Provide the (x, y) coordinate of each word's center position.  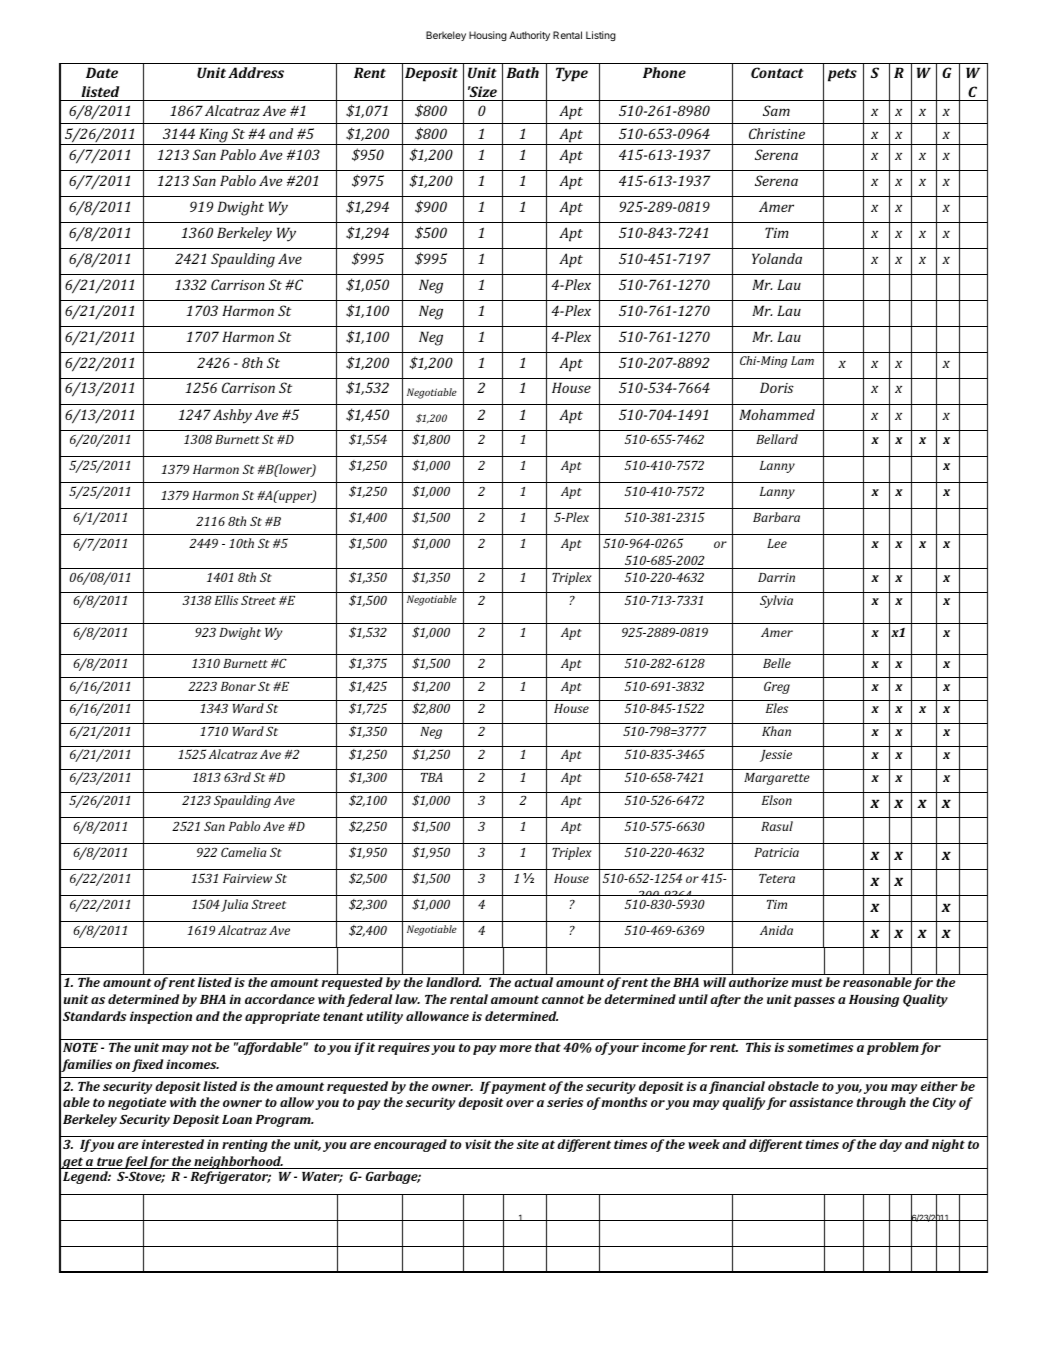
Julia (234, 905)
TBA (432, 777)
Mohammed (777, 414)
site (528, 1144)
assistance (821, 1102)
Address (256, 72)
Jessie (776, 756)
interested (172, 1144)
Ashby (232, 416)
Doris (777, 387)
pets (842, 75)
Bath (522, 72)
